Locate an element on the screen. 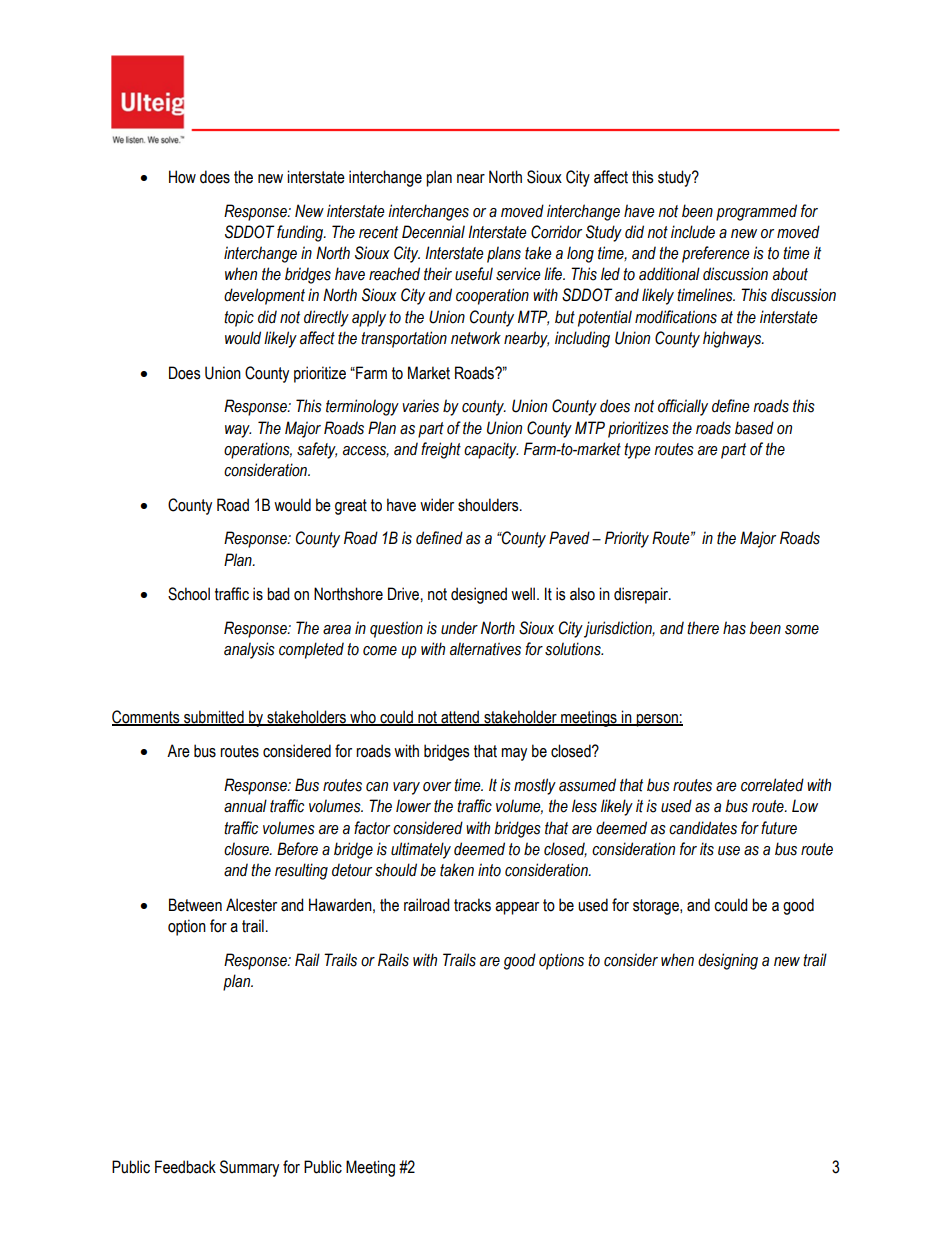 The image size is (952, 1233). Summary is located at coordinates (249, 1168).
